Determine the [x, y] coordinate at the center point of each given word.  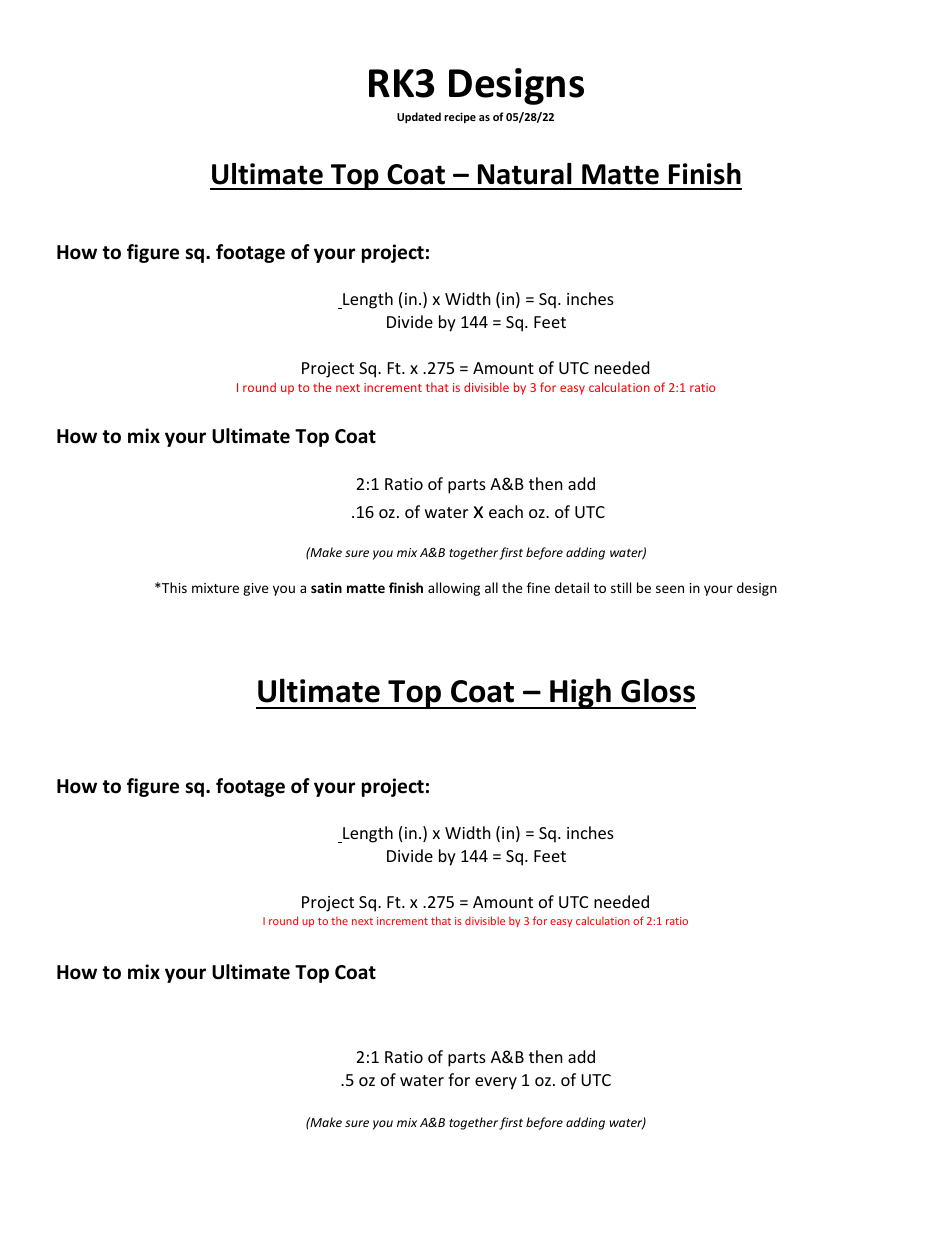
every [496, 1083]
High [580, 693]
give [256, 589]
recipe [460, 117]
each [506, 511]
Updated [419, 117]
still [621, 587]
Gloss [658, 690]
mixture [215, 588]
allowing [454, 589]
